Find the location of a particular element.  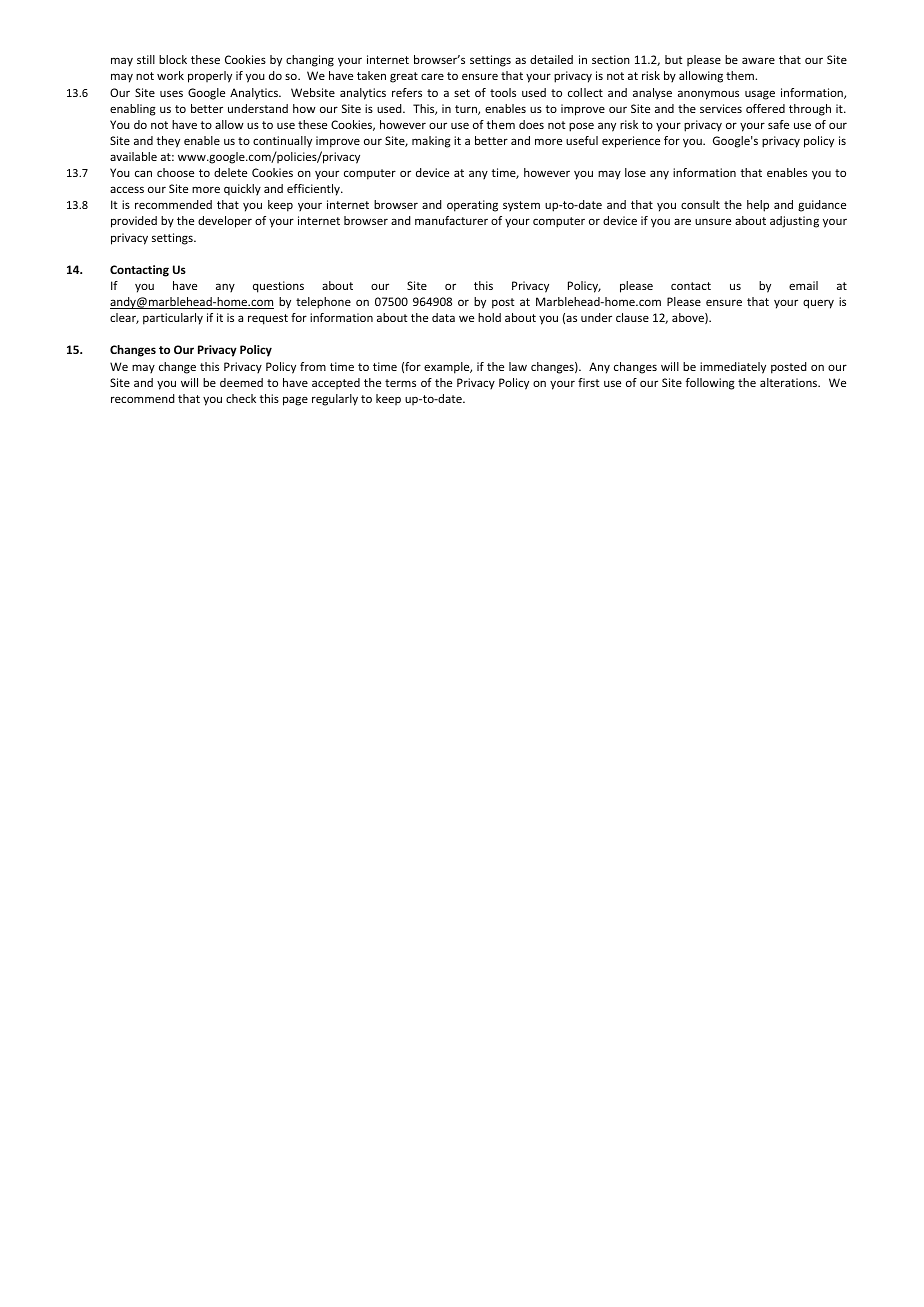

properly is located at coordinates (210, 77).
